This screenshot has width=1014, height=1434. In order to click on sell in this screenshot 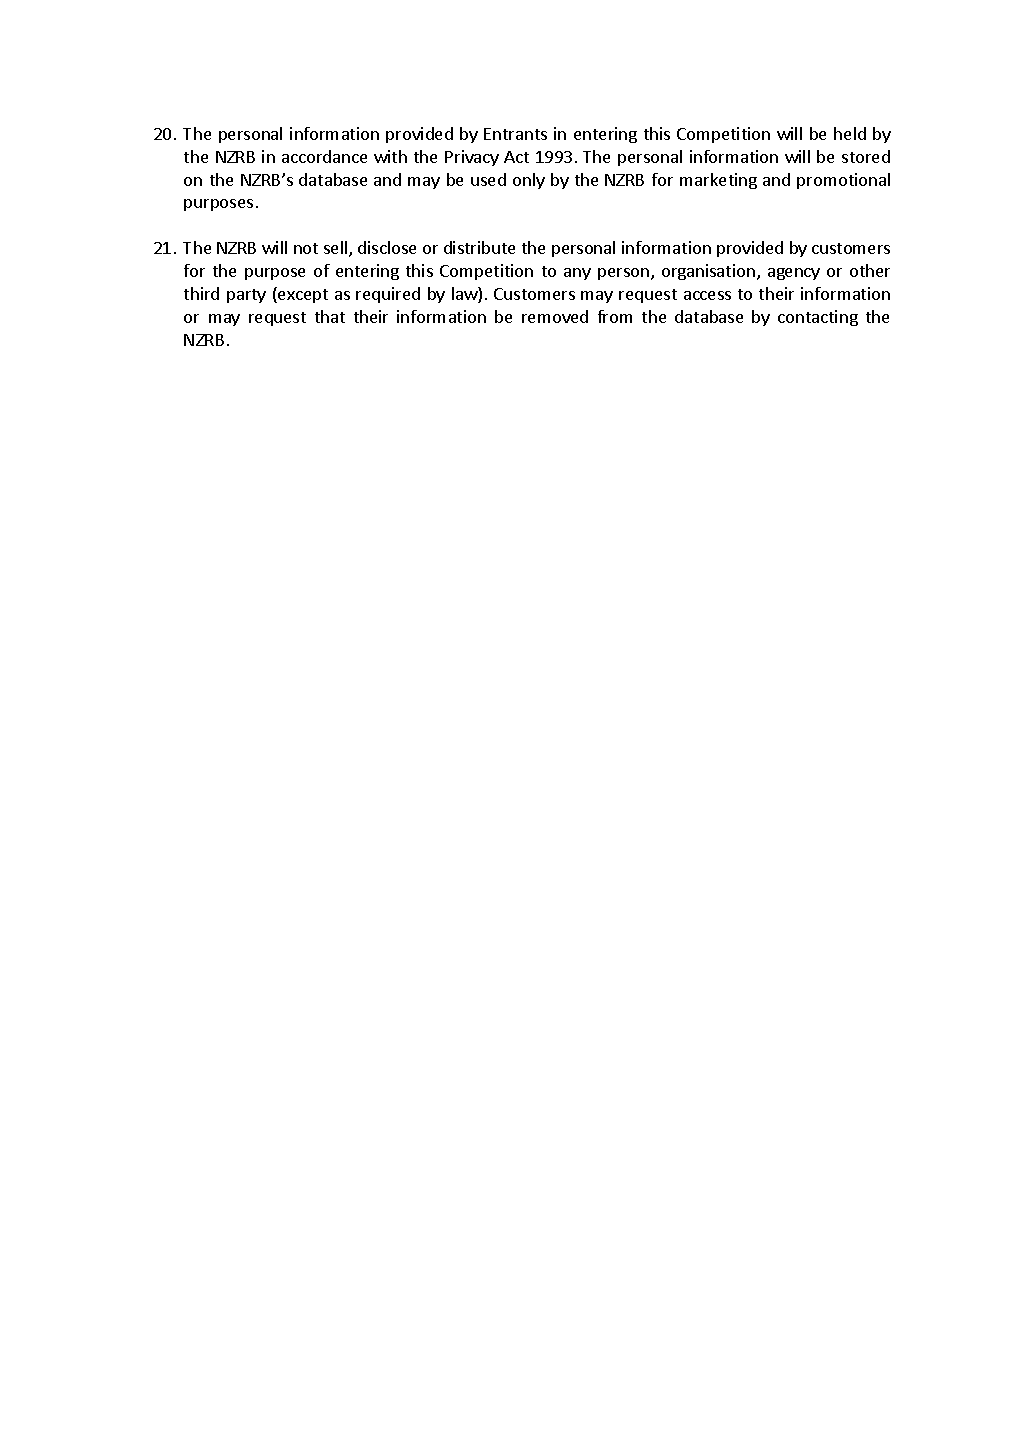, I will do `click(337, 249)`.
